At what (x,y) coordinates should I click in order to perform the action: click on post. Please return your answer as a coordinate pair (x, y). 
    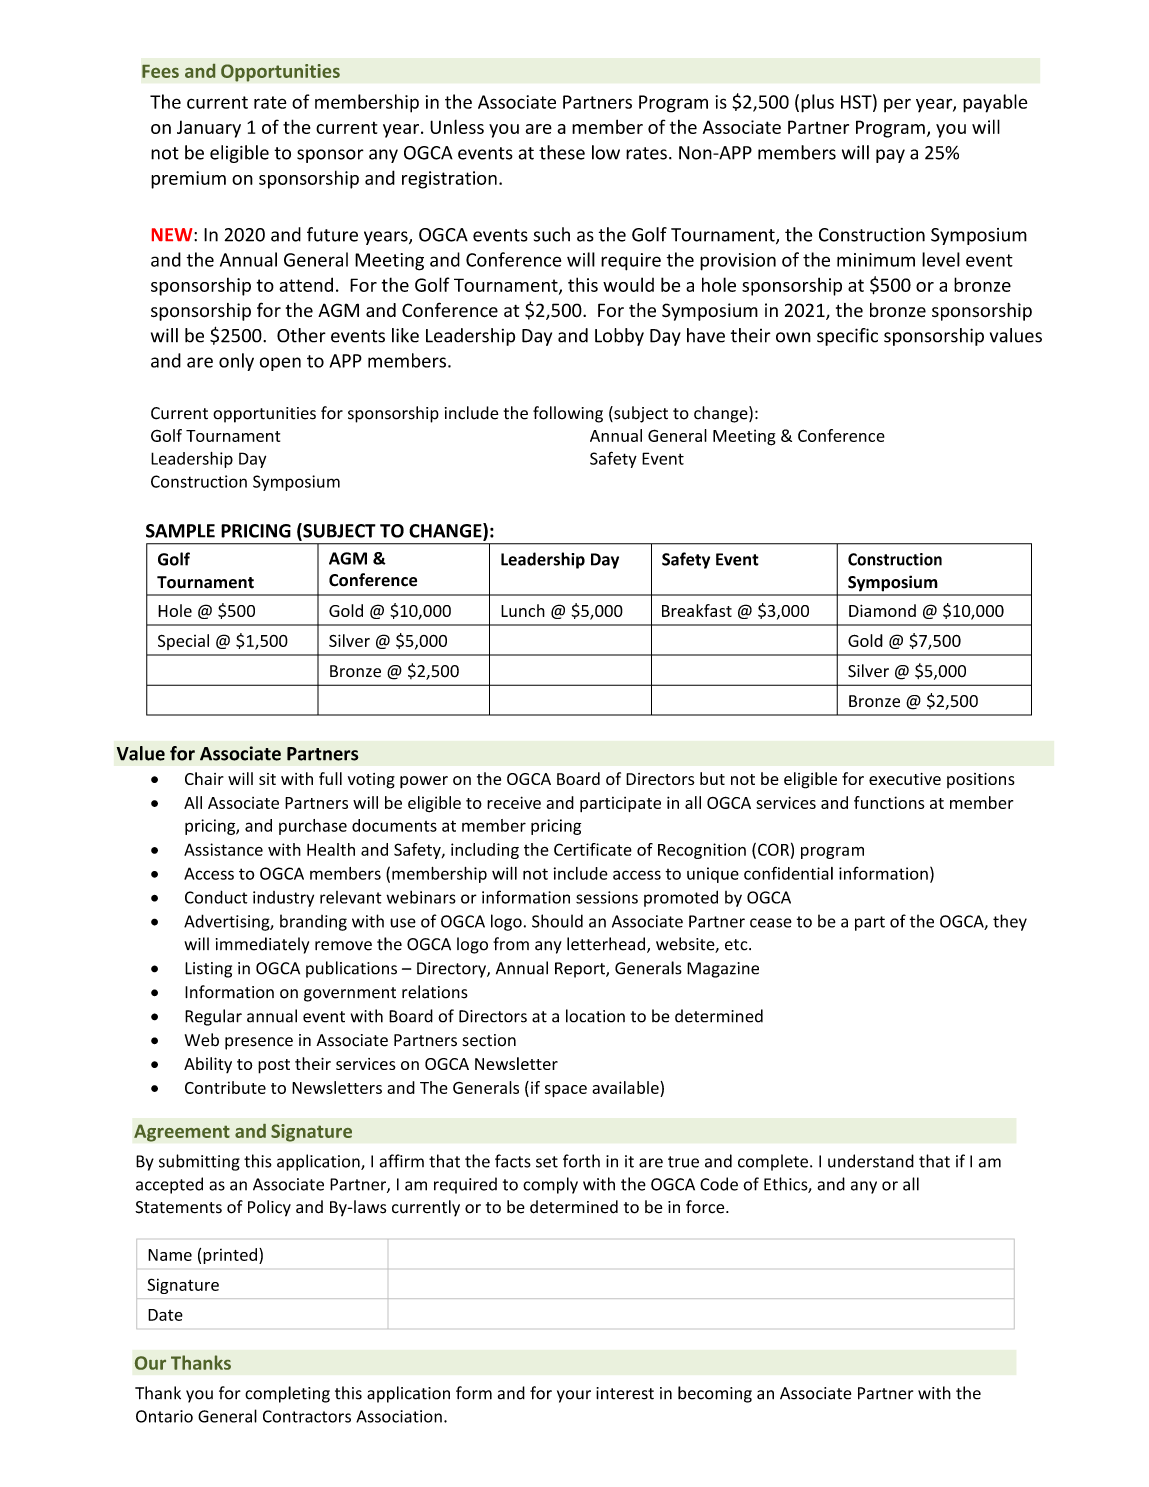
    Looking at the image, I should click on (274, 1066).
